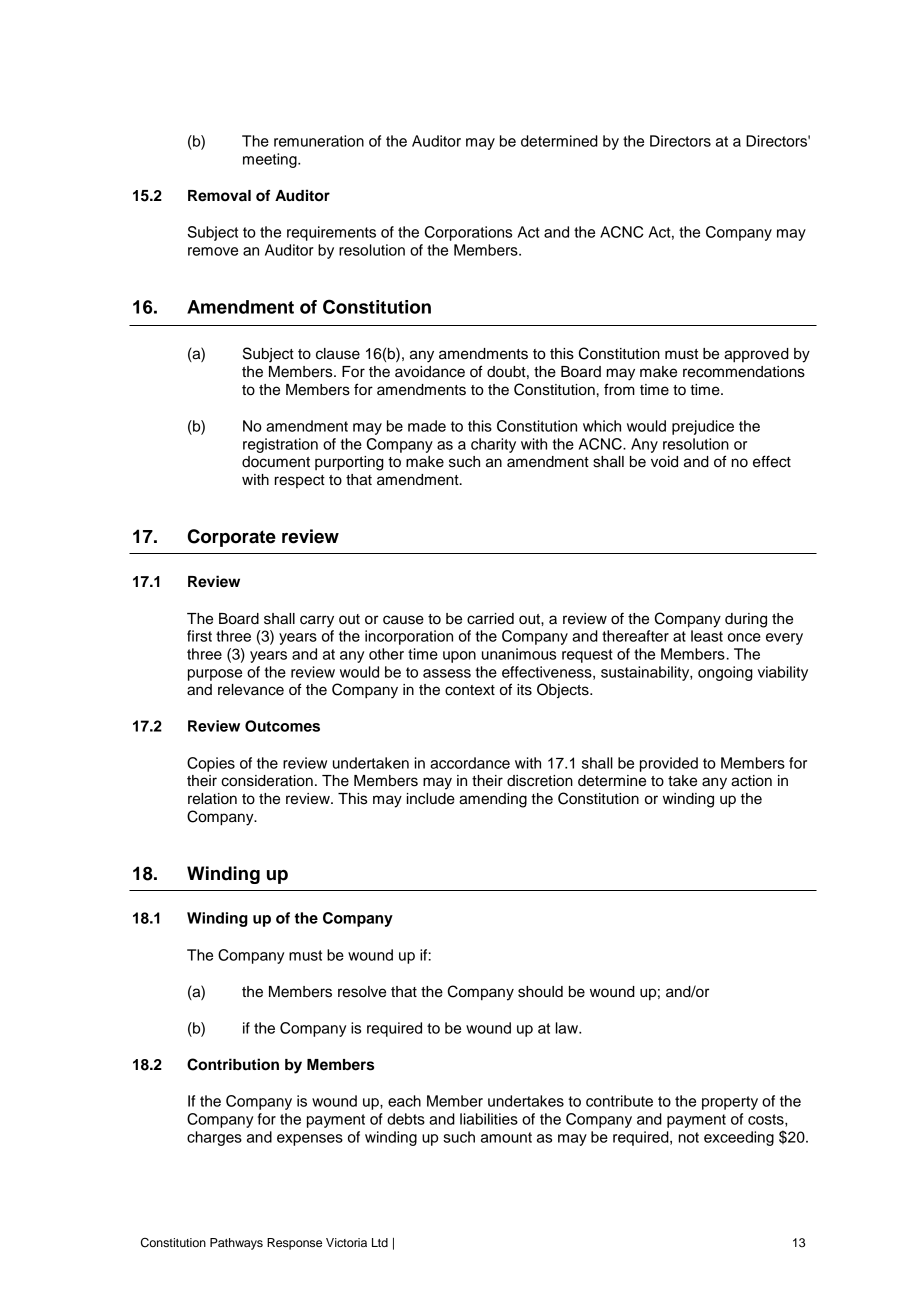 The height and width of the screenshot is (1308, 924). I want to click on Corporations, so click(468, 233).
